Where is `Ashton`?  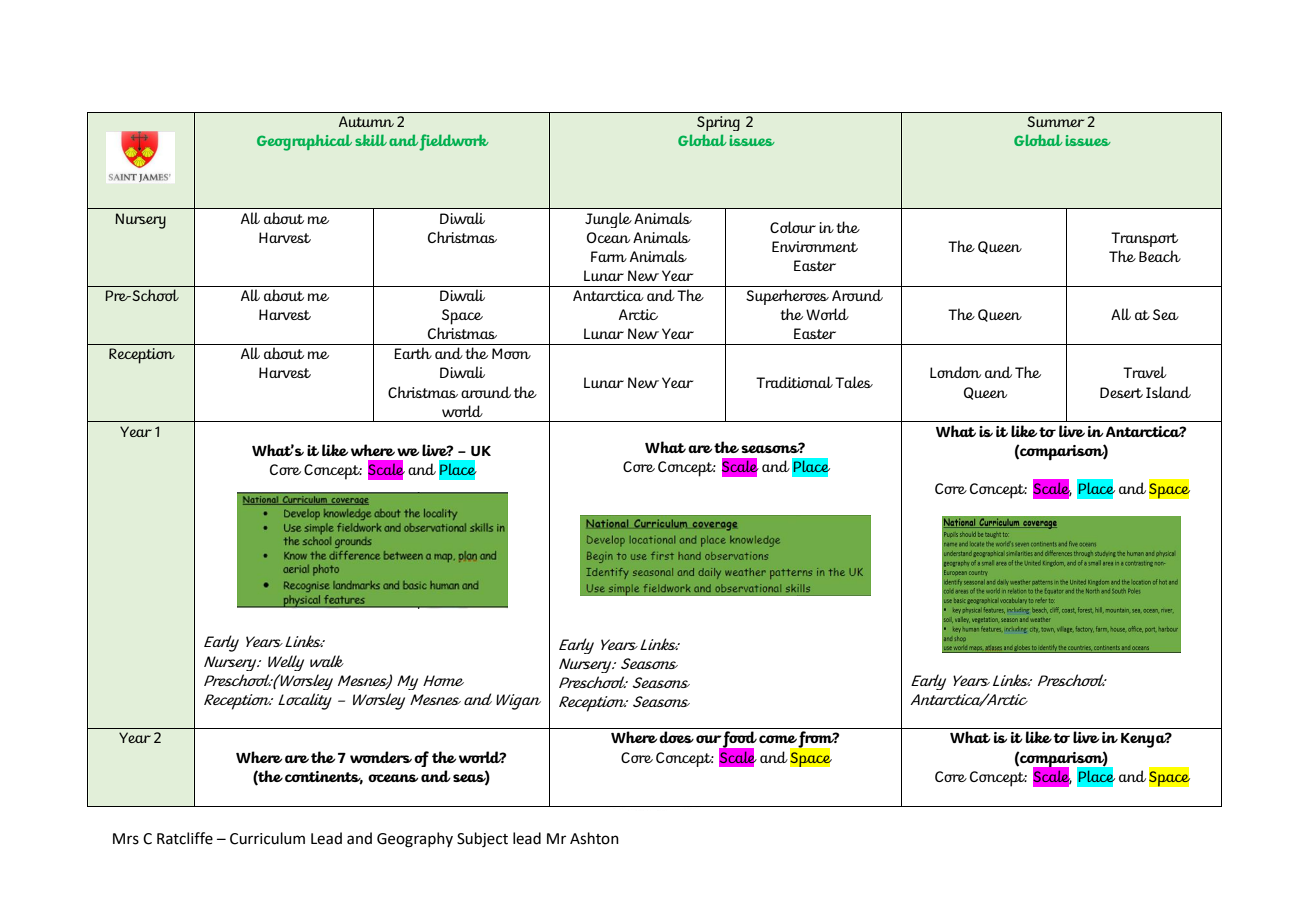 Ashton is located at coordinates (594, 838).
